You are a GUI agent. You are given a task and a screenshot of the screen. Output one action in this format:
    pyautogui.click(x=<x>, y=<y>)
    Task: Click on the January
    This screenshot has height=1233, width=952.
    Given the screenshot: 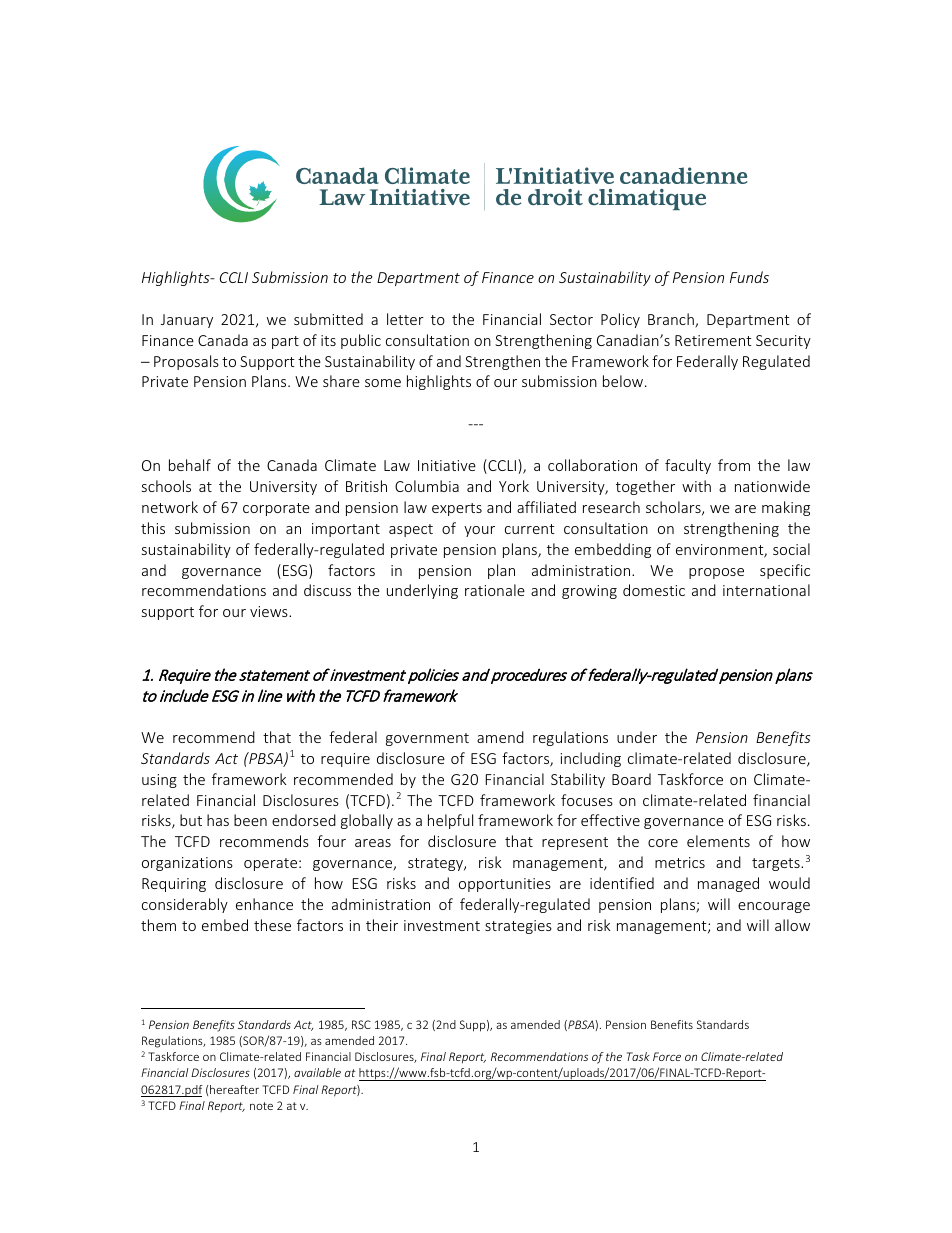 What is the action you would take?
    pyautogui.click(x=187, y=321)
